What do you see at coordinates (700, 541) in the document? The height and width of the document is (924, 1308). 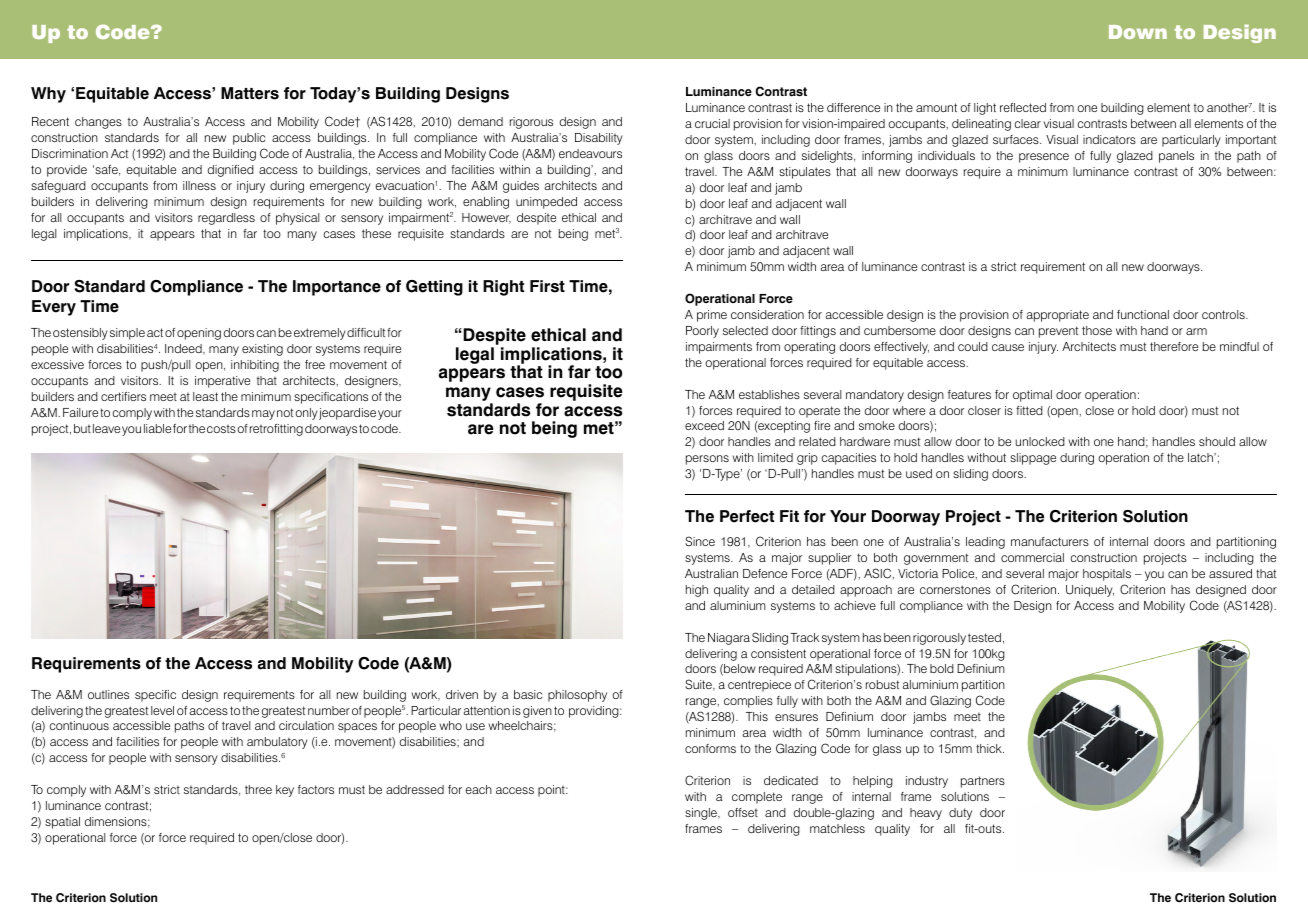 I see `Since` at bounding box center [700, 541].
